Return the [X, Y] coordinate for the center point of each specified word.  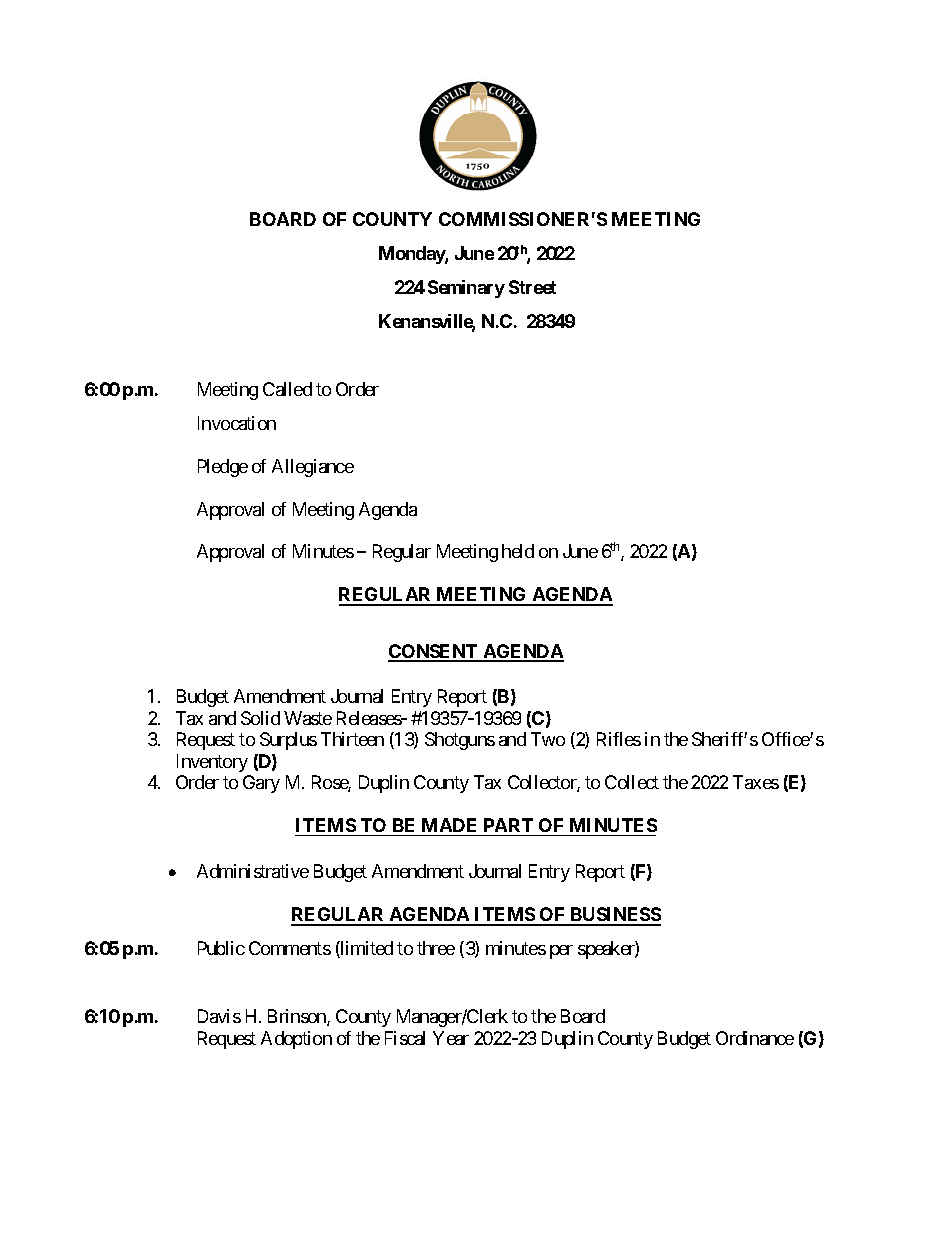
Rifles [619, 739]
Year [451, 1038]
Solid [260, 718]
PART [508, 825]
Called [287, 389]
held [518, 551]
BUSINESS [614, 916]
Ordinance [755, 1038]
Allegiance [313, 468]
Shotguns [460, 741]
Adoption [296, 1040]
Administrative [253, 871]
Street [532, 287]
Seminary [466, 289]
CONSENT [434, 652]
